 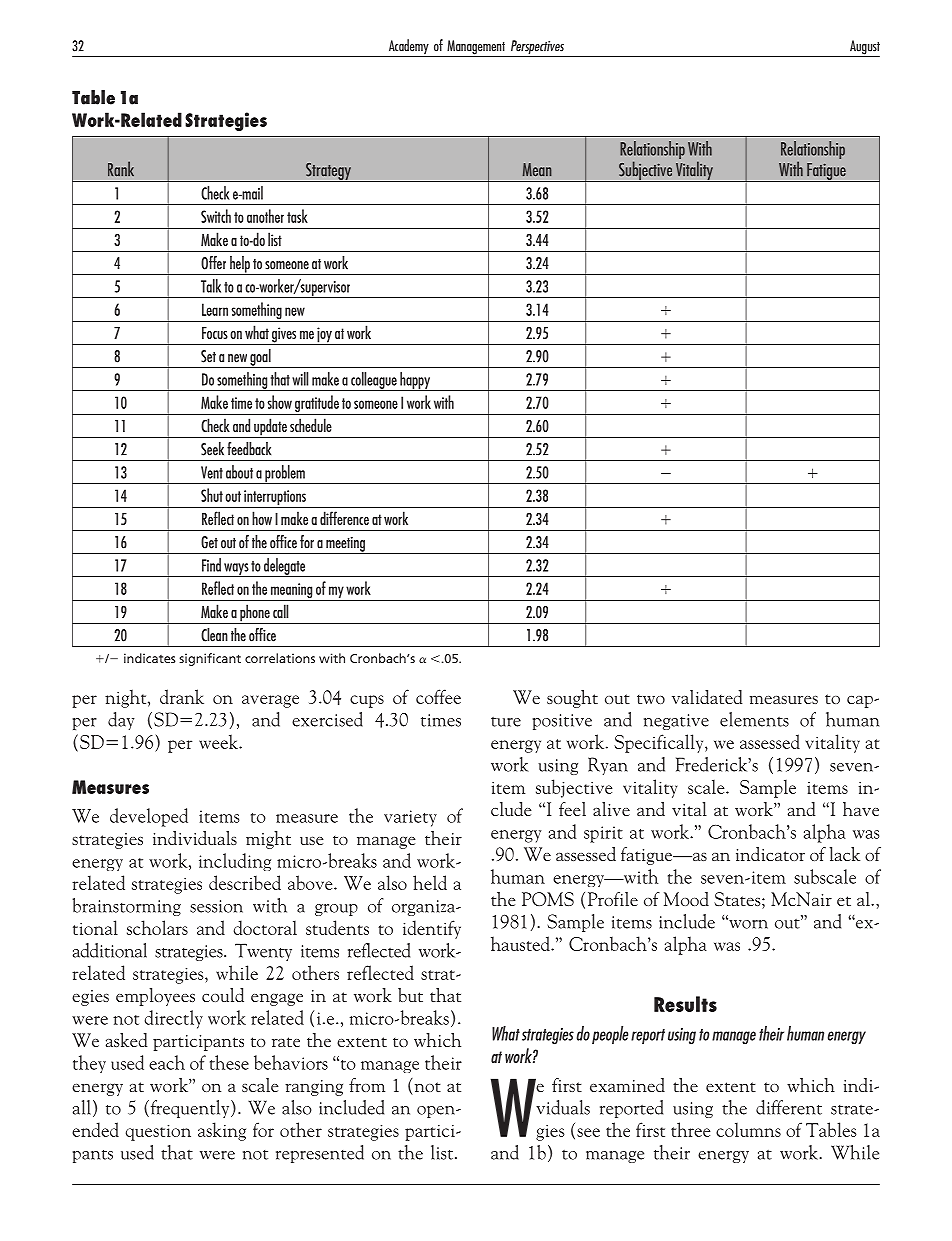 I want to click on frequently, so click(x=190, y=1109).
